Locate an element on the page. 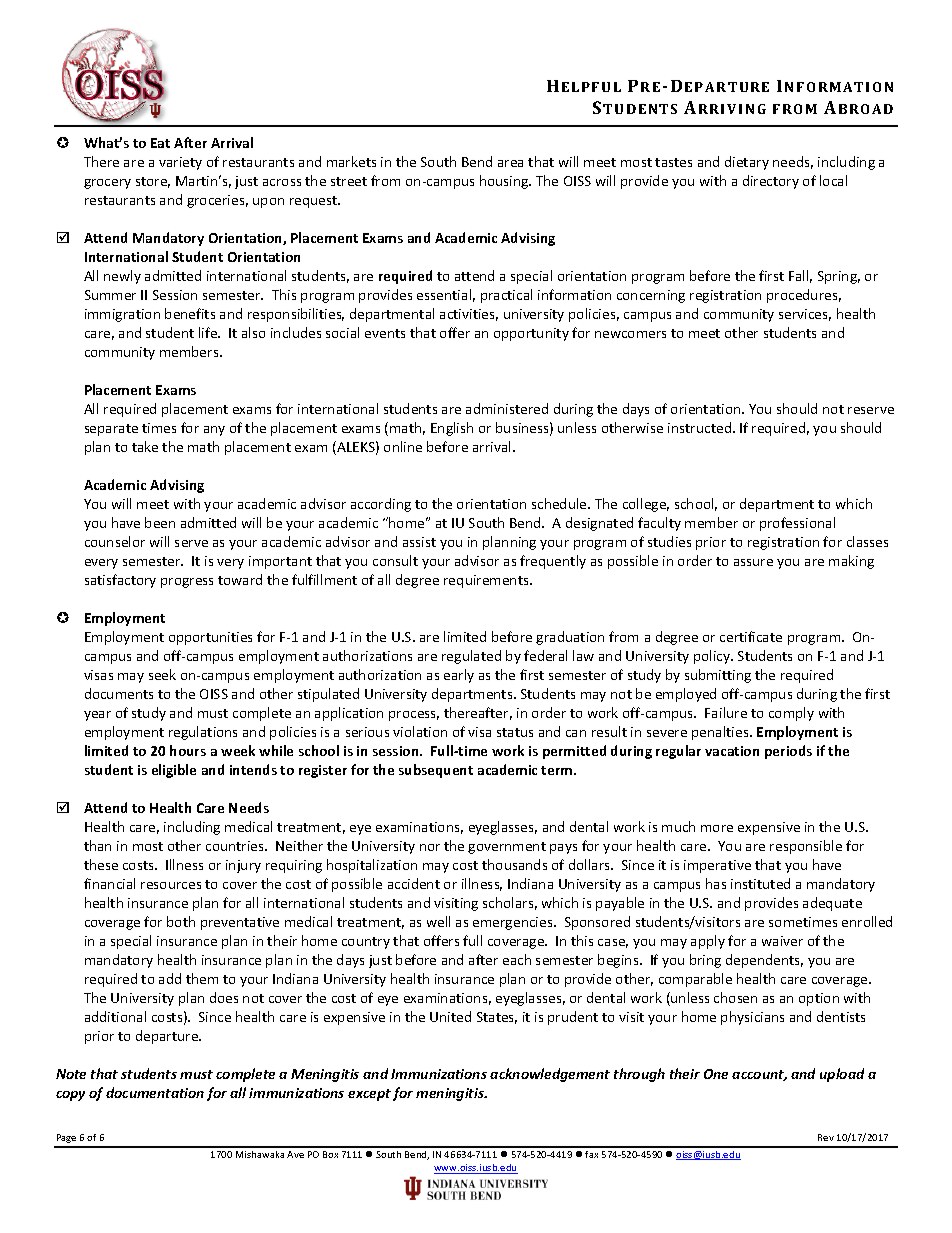 The width and height of the document is (952, 1233). nor is located at coordinates (430, 847).
